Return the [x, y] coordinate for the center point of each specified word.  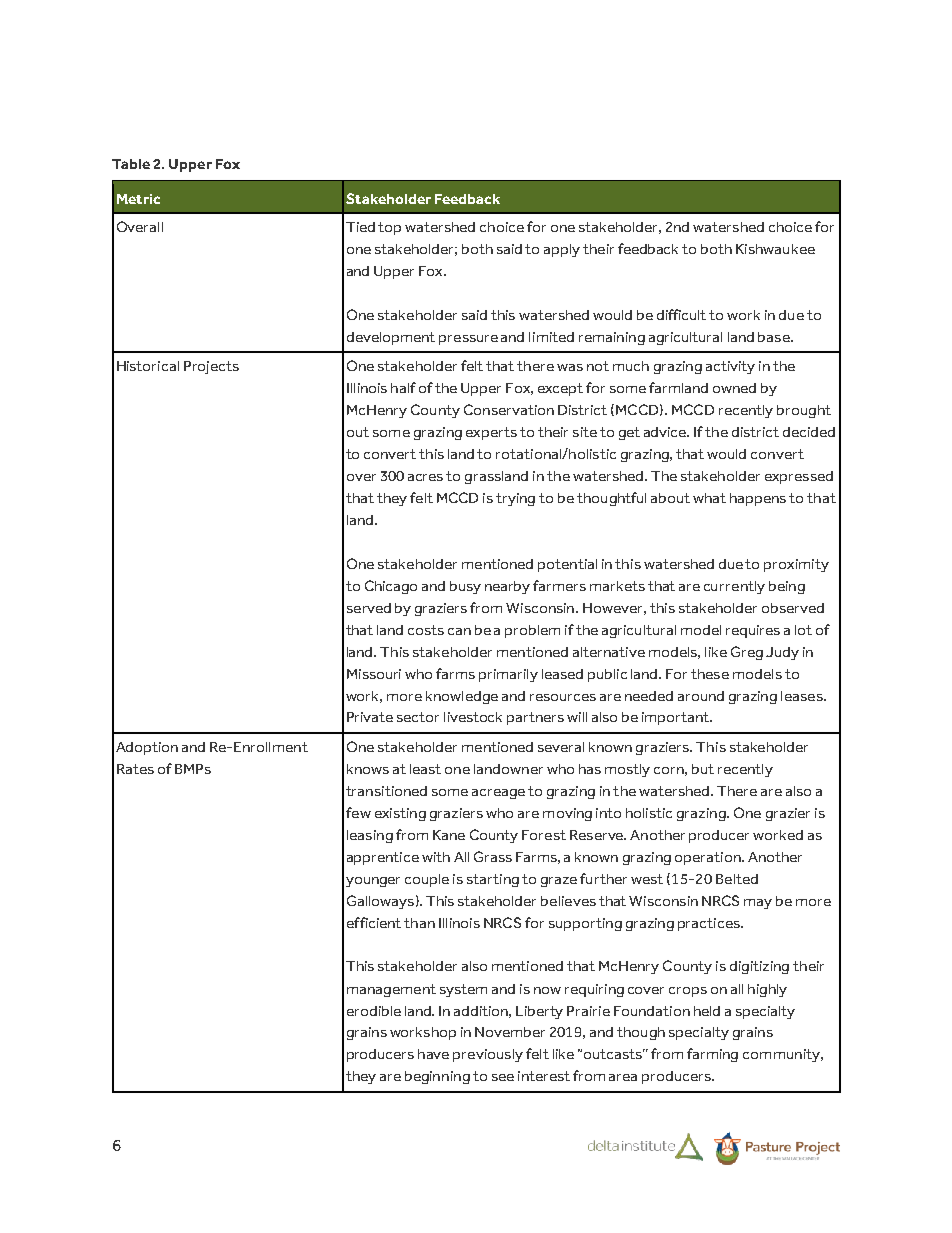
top [389, 228]
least [425, 769]
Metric [138, 199]
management [391, 990]
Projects [211, 367]
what [709, 498]
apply [562, 250]
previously [488, 1055]
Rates [135, 769]
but [703, 769]
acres [425, 477]
